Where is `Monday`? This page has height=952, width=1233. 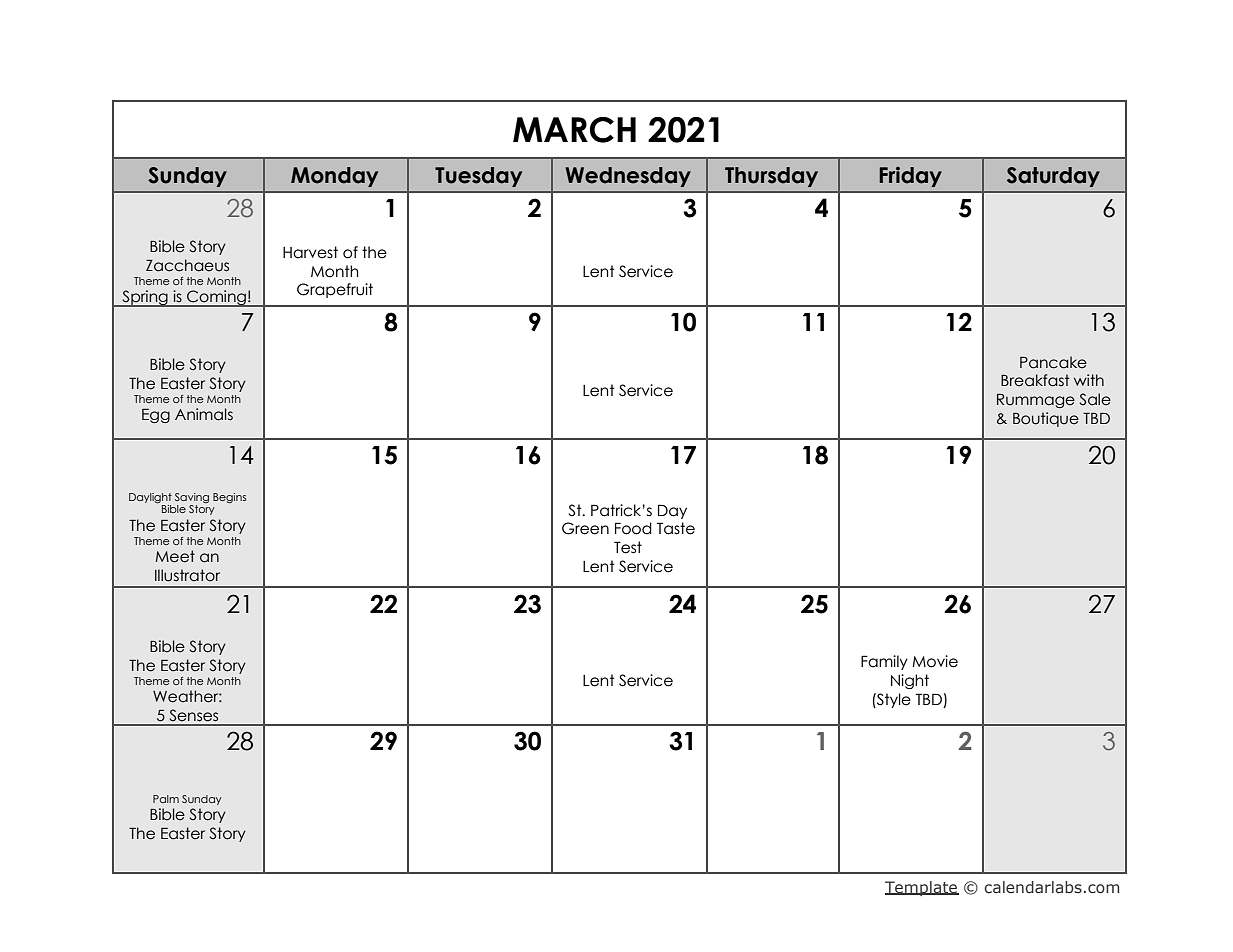 Monday is located at coordinates (334, 177).
